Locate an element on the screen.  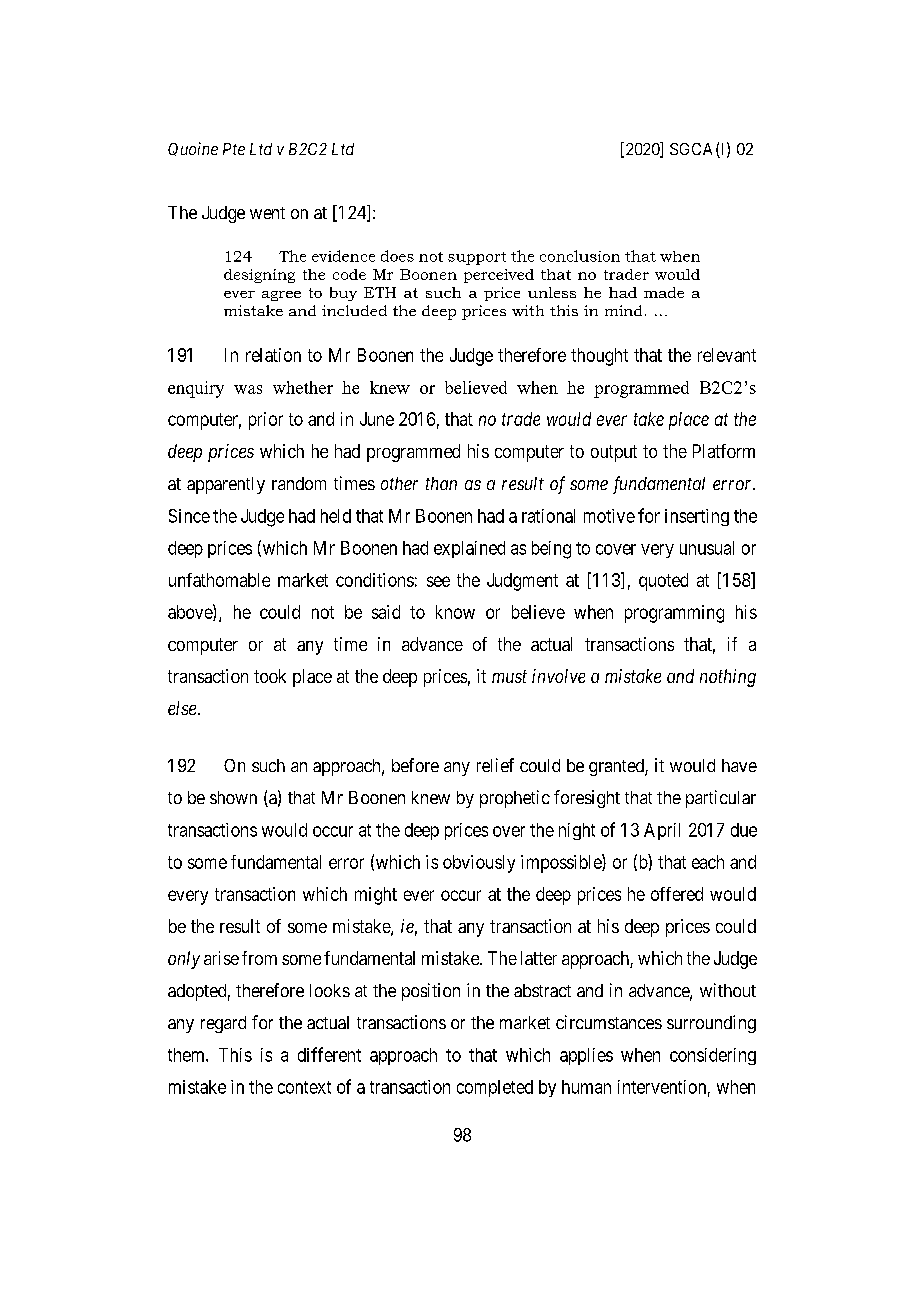
particular is located at coordinates (721, 799).
